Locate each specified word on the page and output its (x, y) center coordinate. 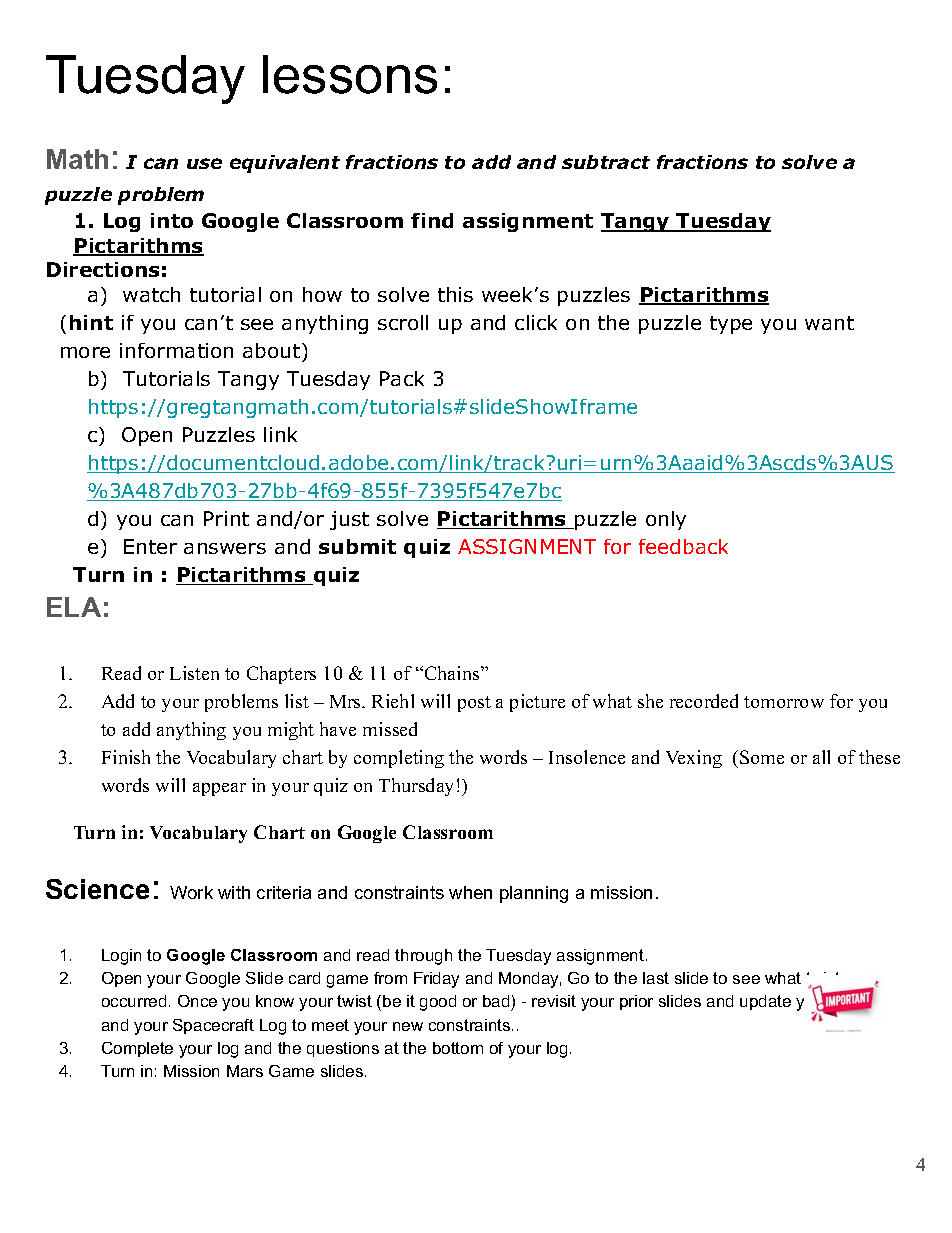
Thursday (416, 787)
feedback (683, 546)
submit (357, 546)
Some (762, 757)
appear (219, 789)
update (765, 1002)
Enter (150, 546)
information (176, 350)
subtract (606, 162)
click (536, 322)
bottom (458, 1048)
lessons (350, 74)
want (829, 323)
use (204, 163)
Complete (137, 1049)
